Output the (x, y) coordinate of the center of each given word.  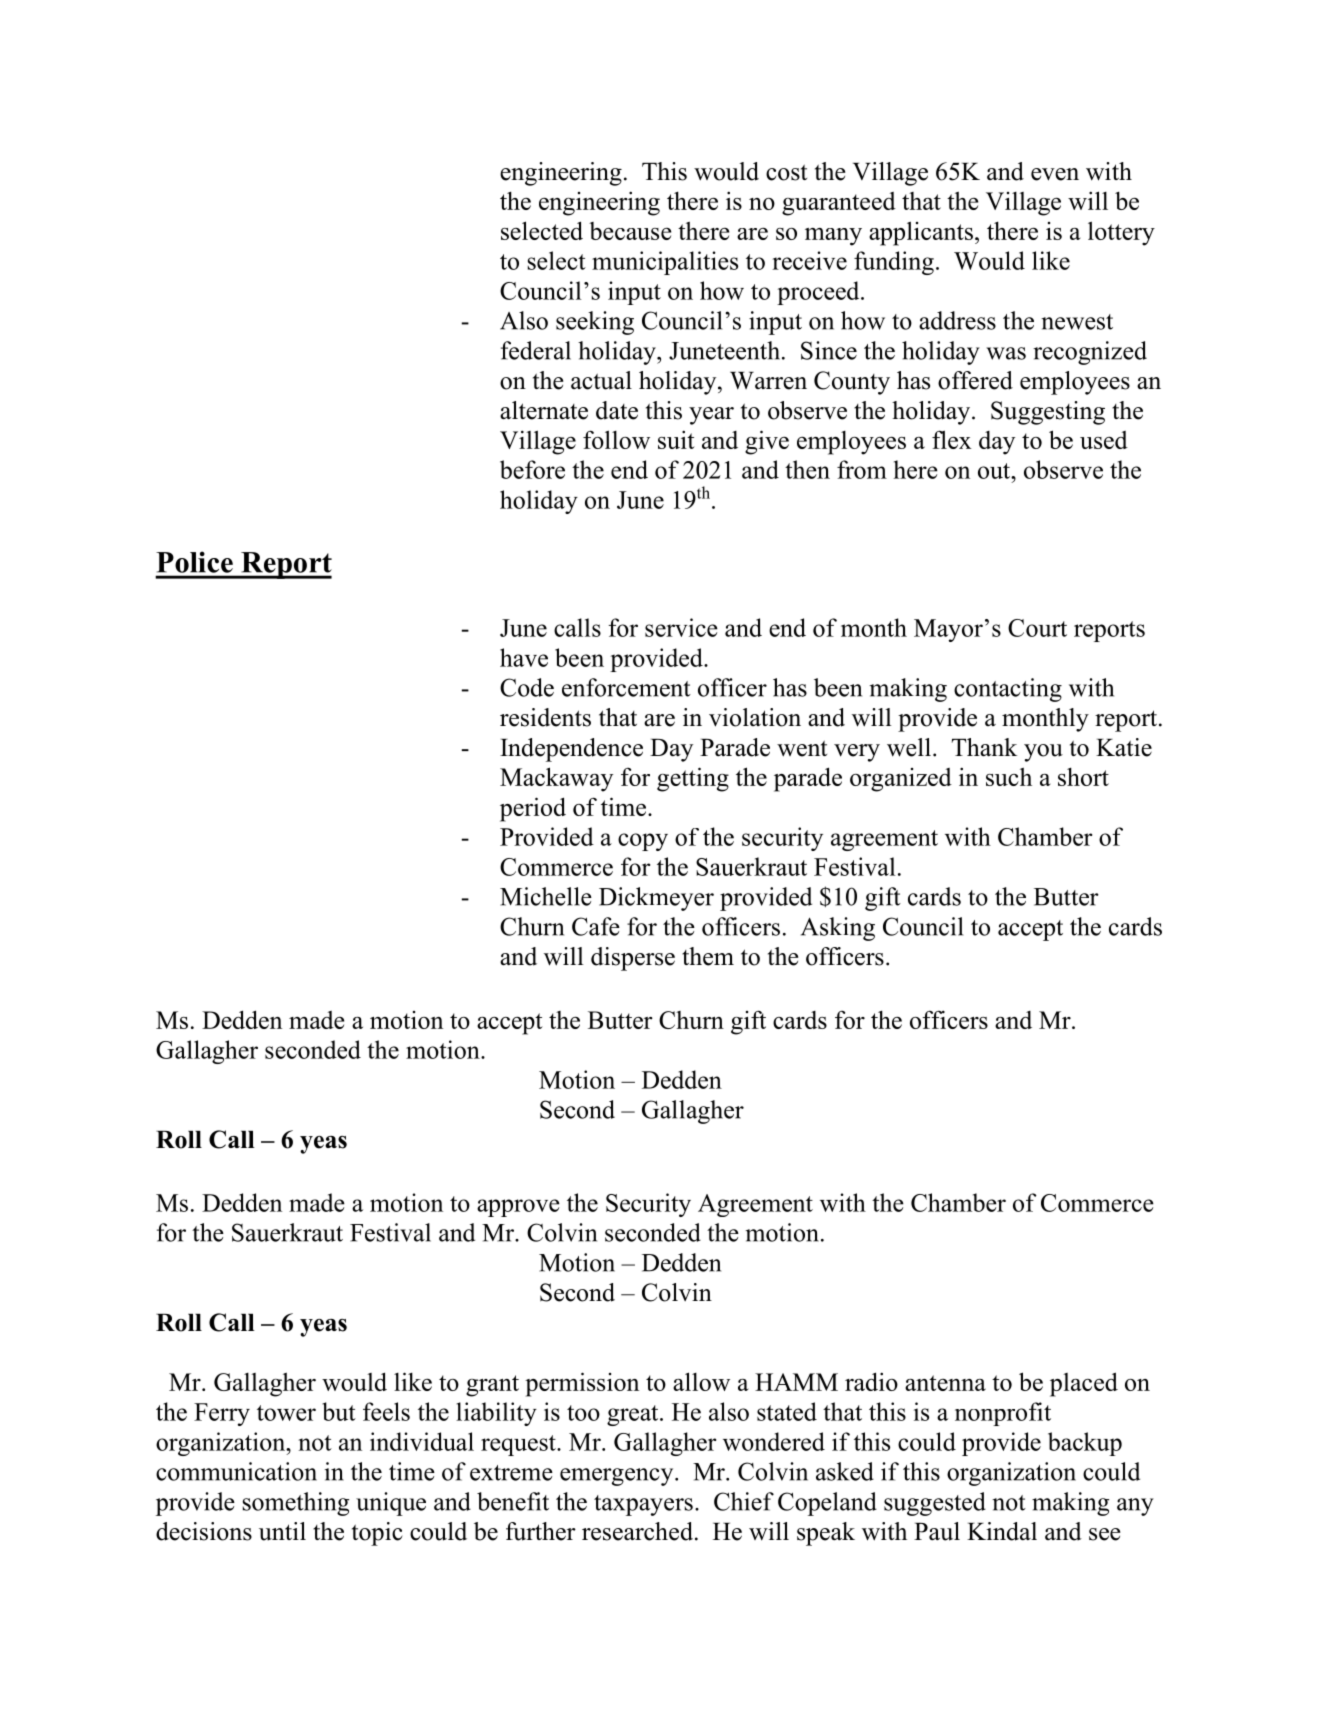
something (296, 1504)
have (524, 657)
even (1055, 174)
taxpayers (643, 1505)
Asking (838, 929)
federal (536, 350)
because (630, 231)
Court (1037, 628)
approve (518, 1208)
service (681, 627)
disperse (633, 959)
